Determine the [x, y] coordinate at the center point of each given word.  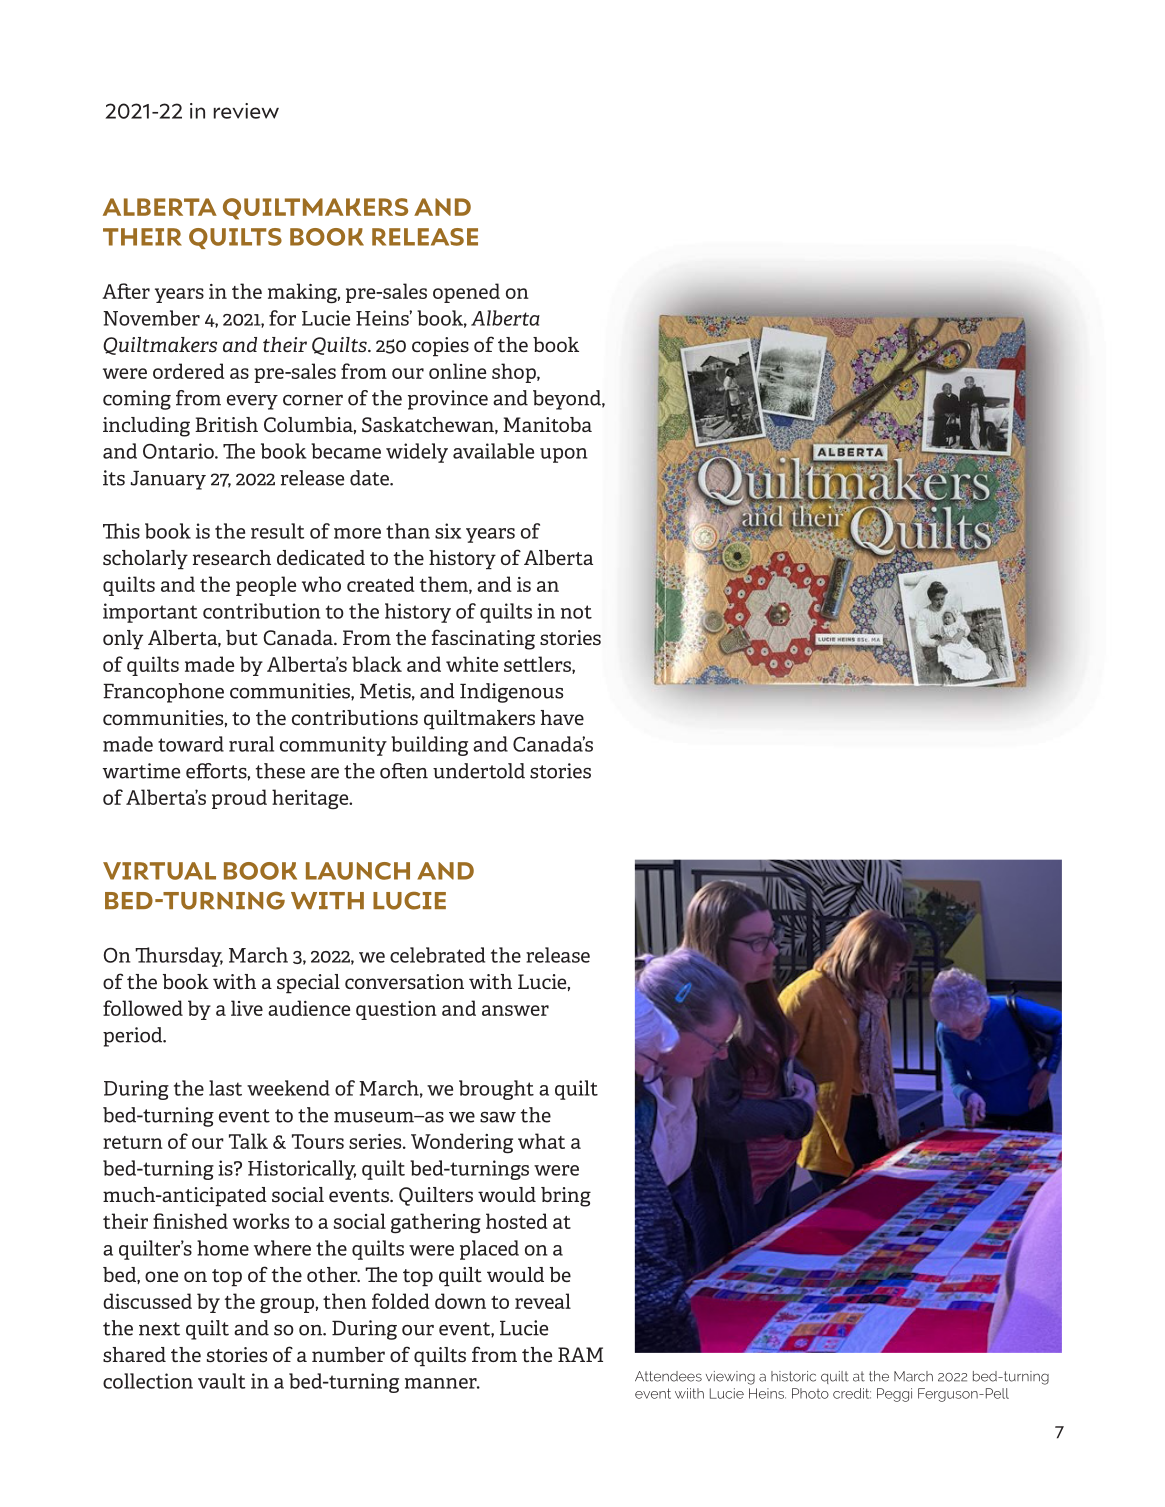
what [541, 1141]
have [562, 717]
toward [191, 744]
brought [496, 1090]
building [429, 746]
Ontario [179, 451]
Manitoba [547, 424]
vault [221, 1381]
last [225, 1088]
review [246, 111]
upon [563, 455]
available [493, 451]
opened [466, 293]
